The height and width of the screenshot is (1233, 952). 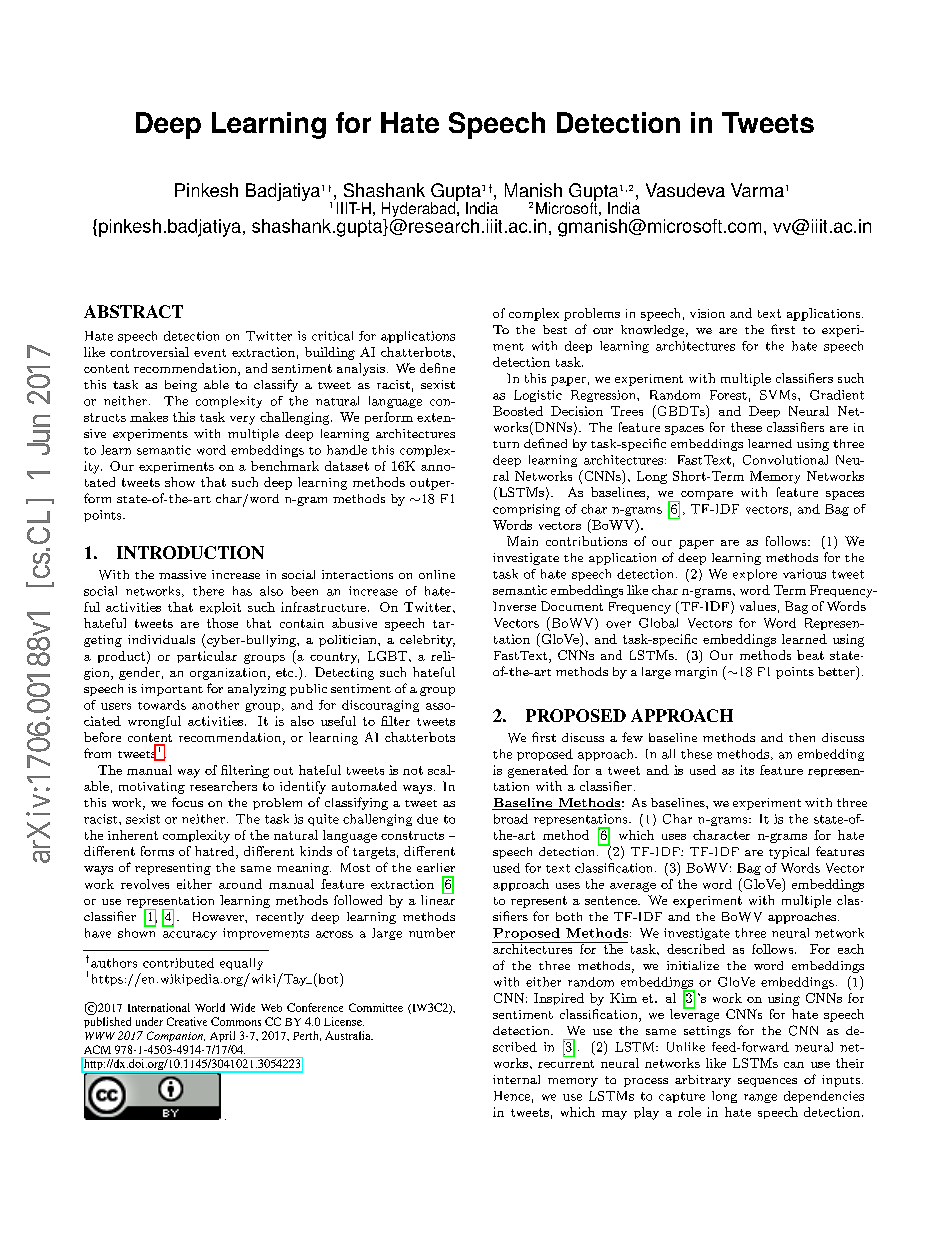 What do you see at coordinates (190, 552) in the screenshot?
I see `INTRODUCTION` at bounding box center [190, 552].
